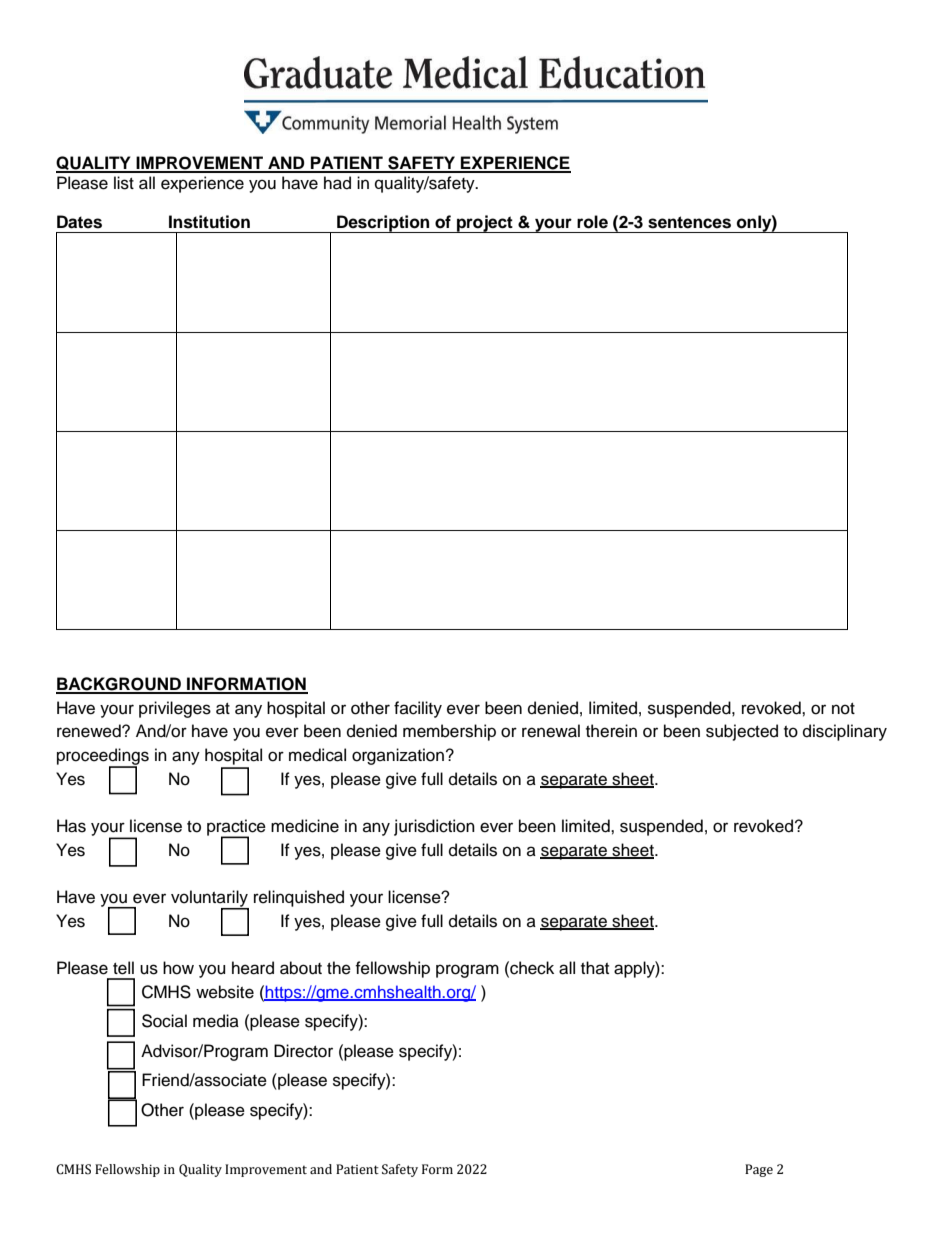 The image size is (952, 1233). I want to click on Social, so click(164, 1021).
